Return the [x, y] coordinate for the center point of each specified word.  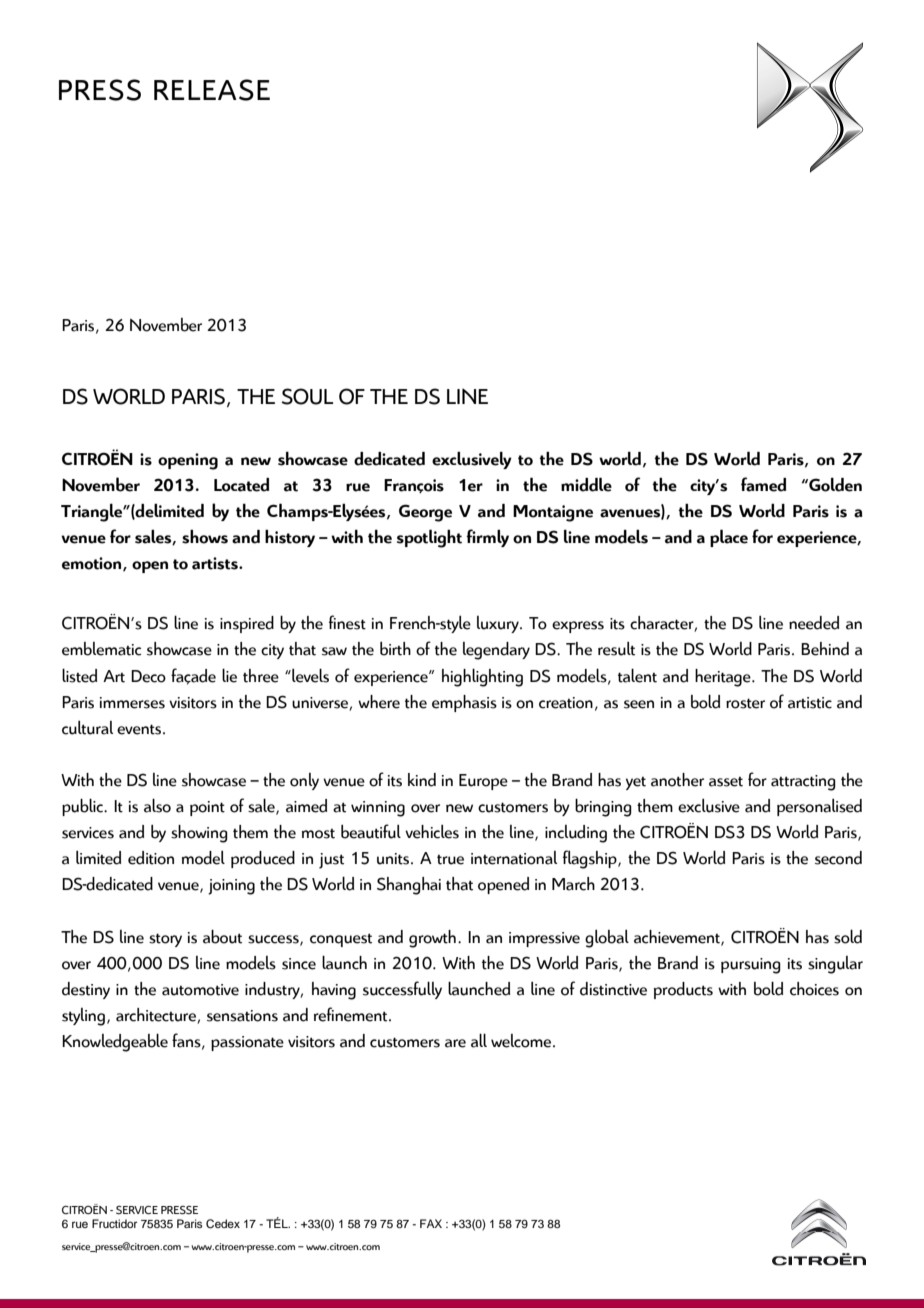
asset [726, 782]
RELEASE [212, 90]
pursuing [751, 966]
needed [814, 623]
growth [432, 939]
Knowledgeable [115, 1042]
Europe [483, 782]
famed [763, 484]
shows [205, 536]
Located [241, 485]
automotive [200, 990]
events [140, 729]
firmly [487, 538]
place [729, 538]
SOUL [307, 396]
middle [586, 484]
